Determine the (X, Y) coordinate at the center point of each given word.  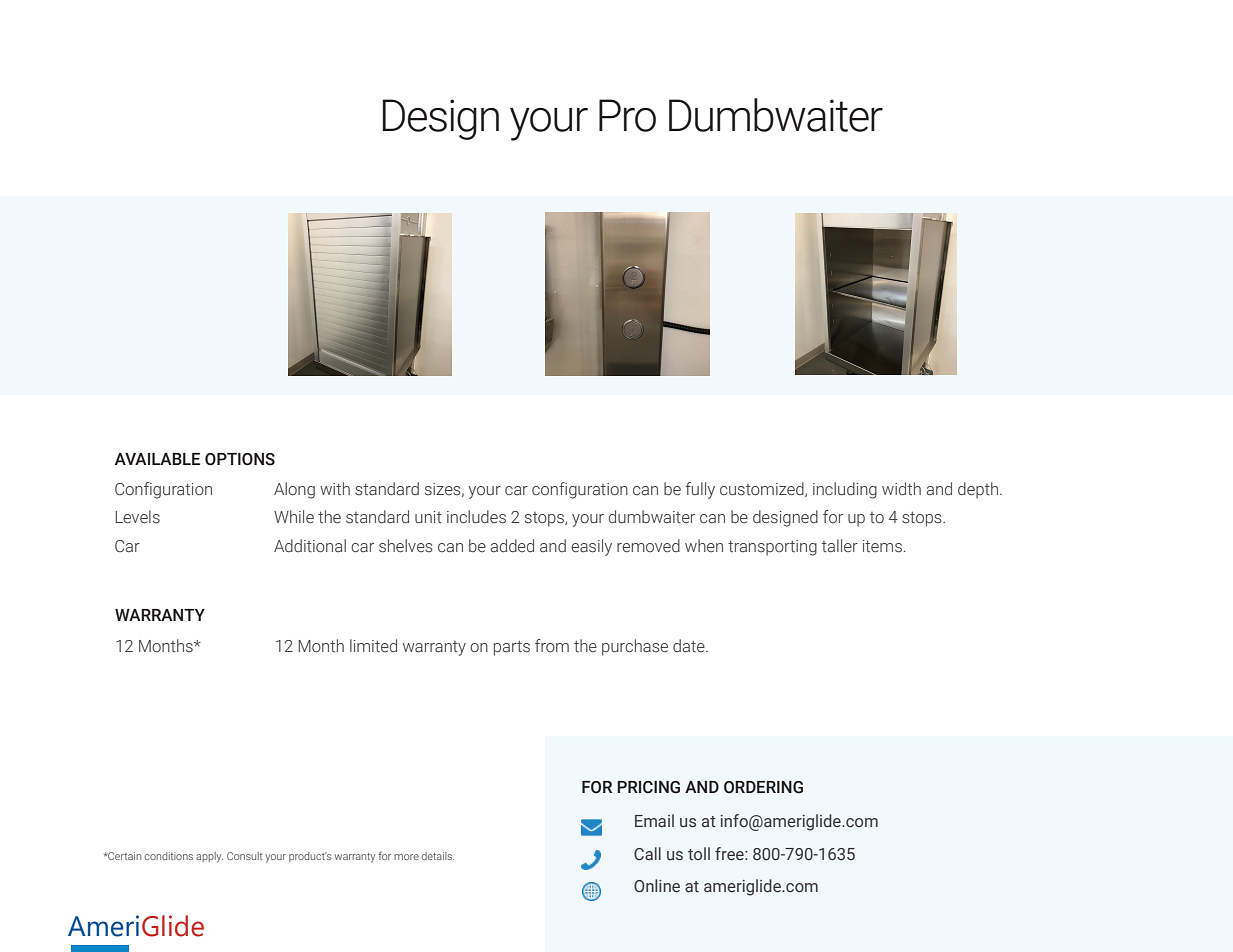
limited (373, 645)
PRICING (648, 787)
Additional (310, 546)
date (690, 646)
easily (591, 547)
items (882, 546)
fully (700, 490)
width (901, 488)
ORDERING (763, 787)
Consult (244, 856)
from (552, 645)
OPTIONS (240, 459)
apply (209, 857)
